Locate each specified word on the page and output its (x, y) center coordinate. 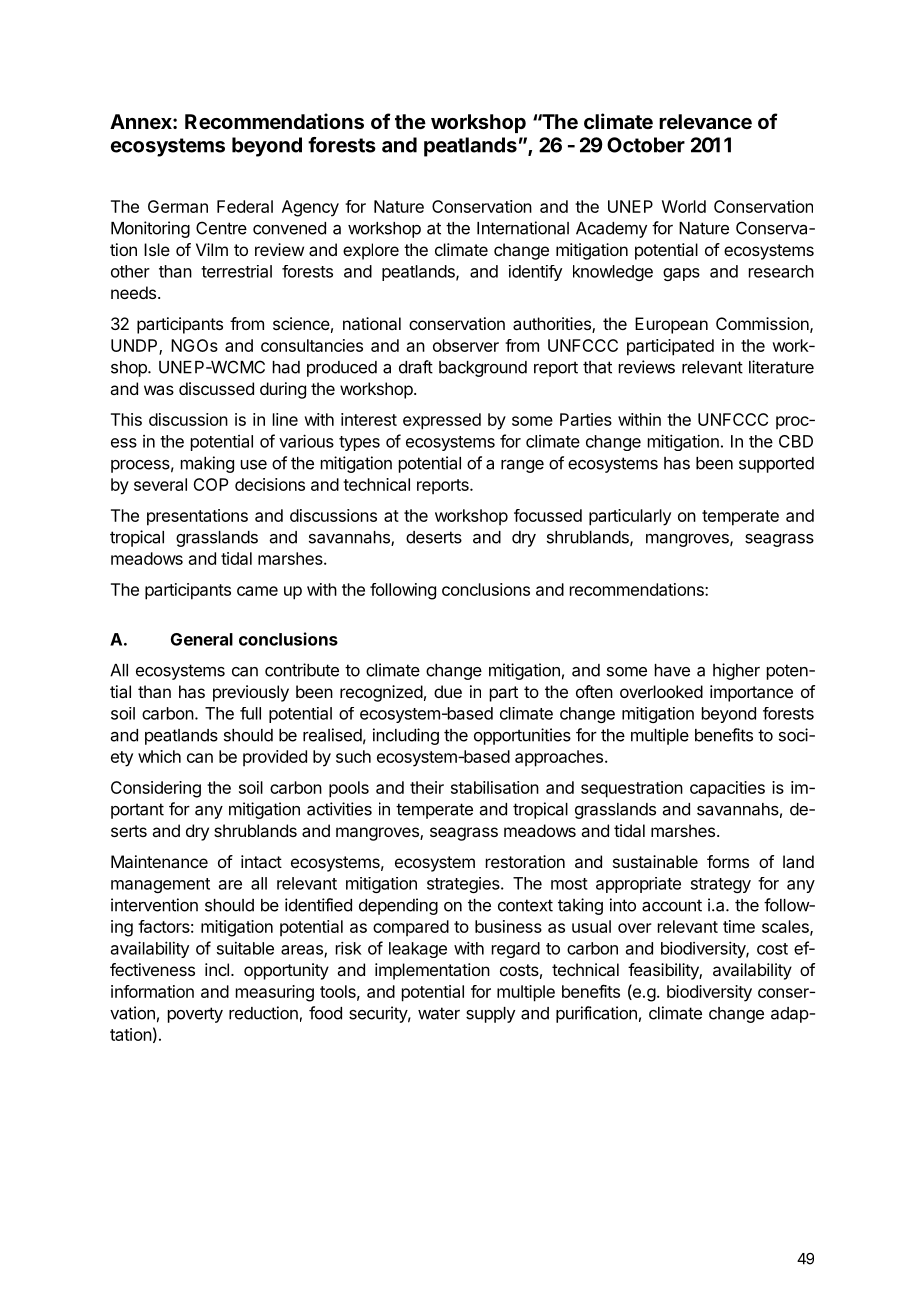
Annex (142, 121)
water (439, 1013)
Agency (310, 208)
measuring (275, 993)
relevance (705, 121)
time (739, 926)
